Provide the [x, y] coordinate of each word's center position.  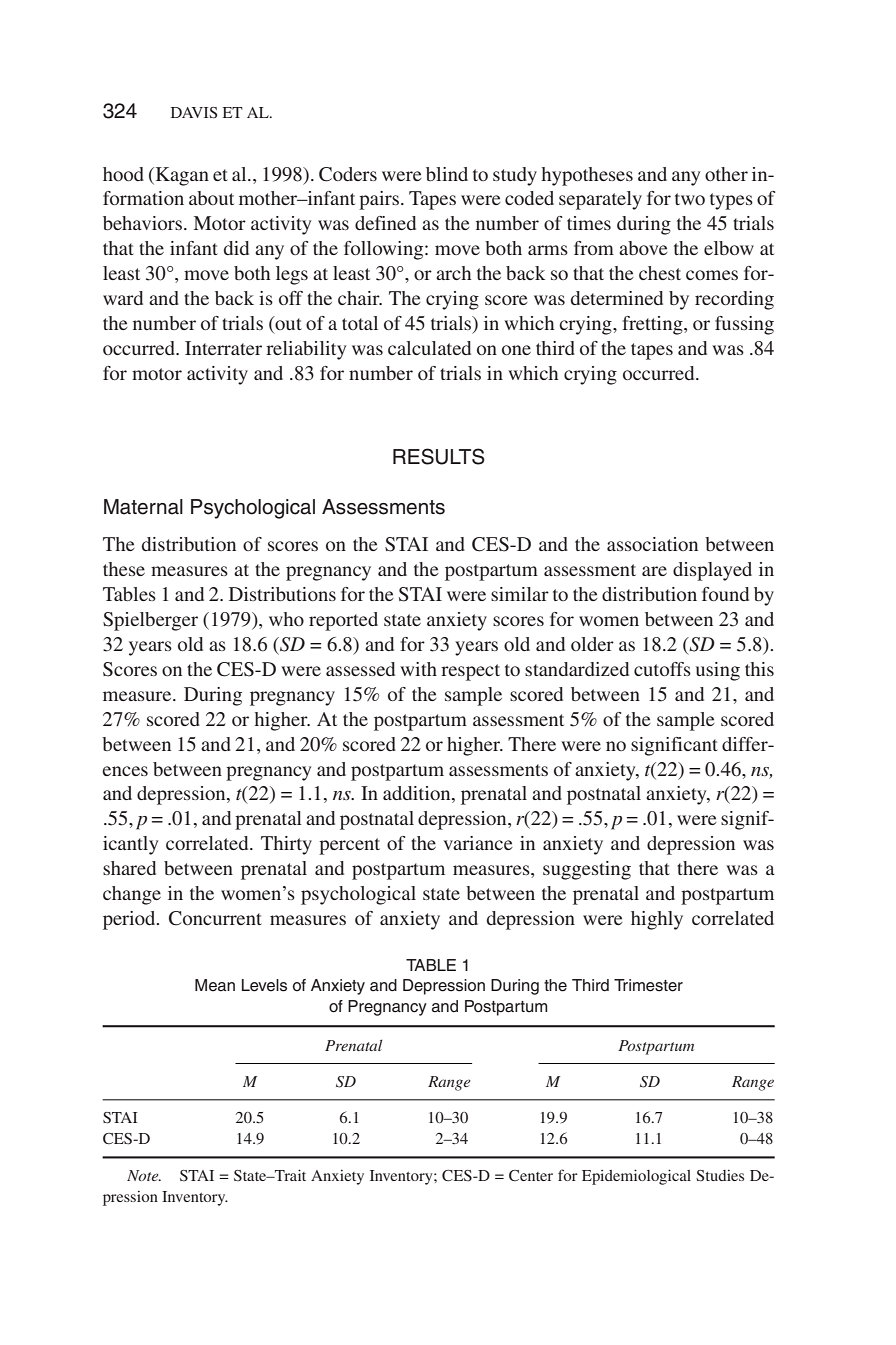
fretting [653, 325]
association [652, 544]
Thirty [286, 845]
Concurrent [215, 918]
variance [478, 843]
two [690, 199]
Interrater [223, 348]
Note [144, 1175]
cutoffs [662, 669]
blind [447, 174]
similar [520, 594]
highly [657, 920]
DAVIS [194, 113]
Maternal [143, 507]
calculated [429, 348]
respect [470, 672]
